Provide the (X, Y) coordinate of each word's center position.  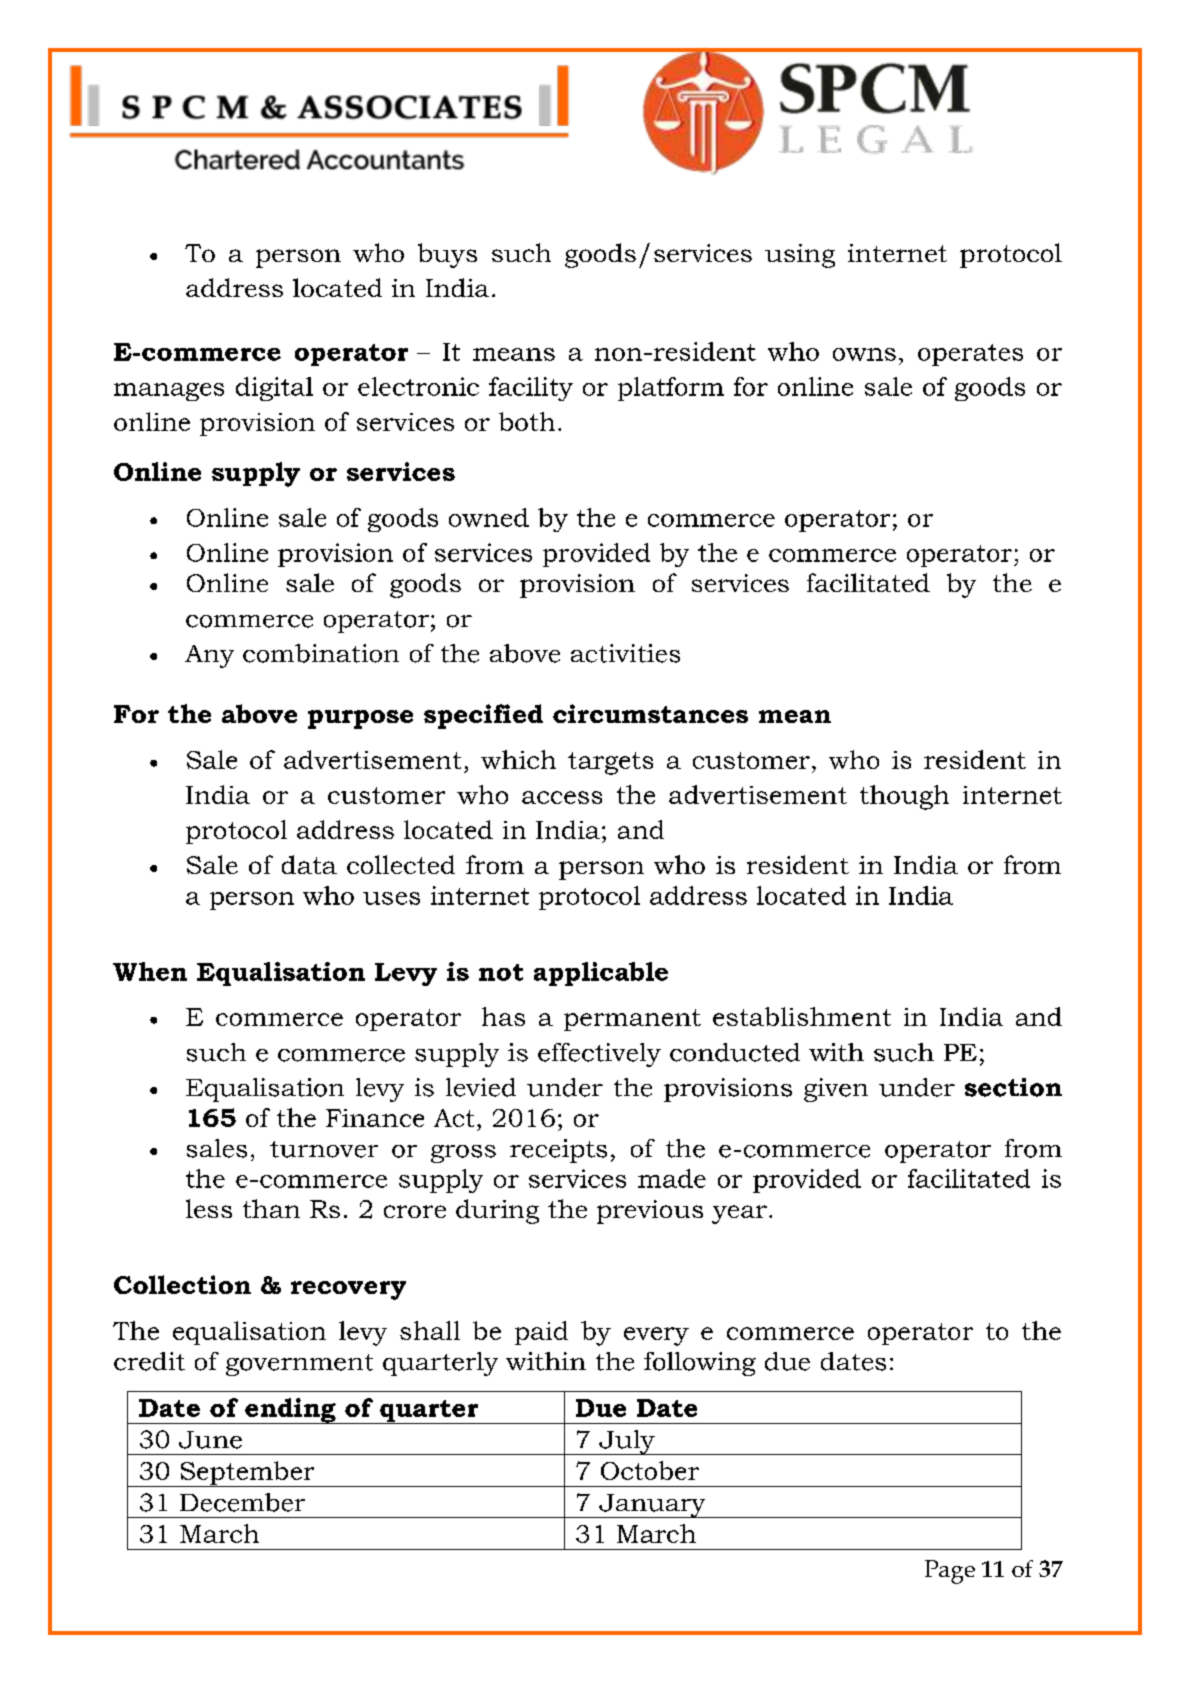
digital (274, 389)
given (836, 1090)
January (652, 1506)
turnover (324, 1149)
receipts (558, 1151)
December (242, 1502)
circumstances (650, 713)
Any (209, 656)
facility (531, 389)
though (904, 797)
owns (864, 354)
